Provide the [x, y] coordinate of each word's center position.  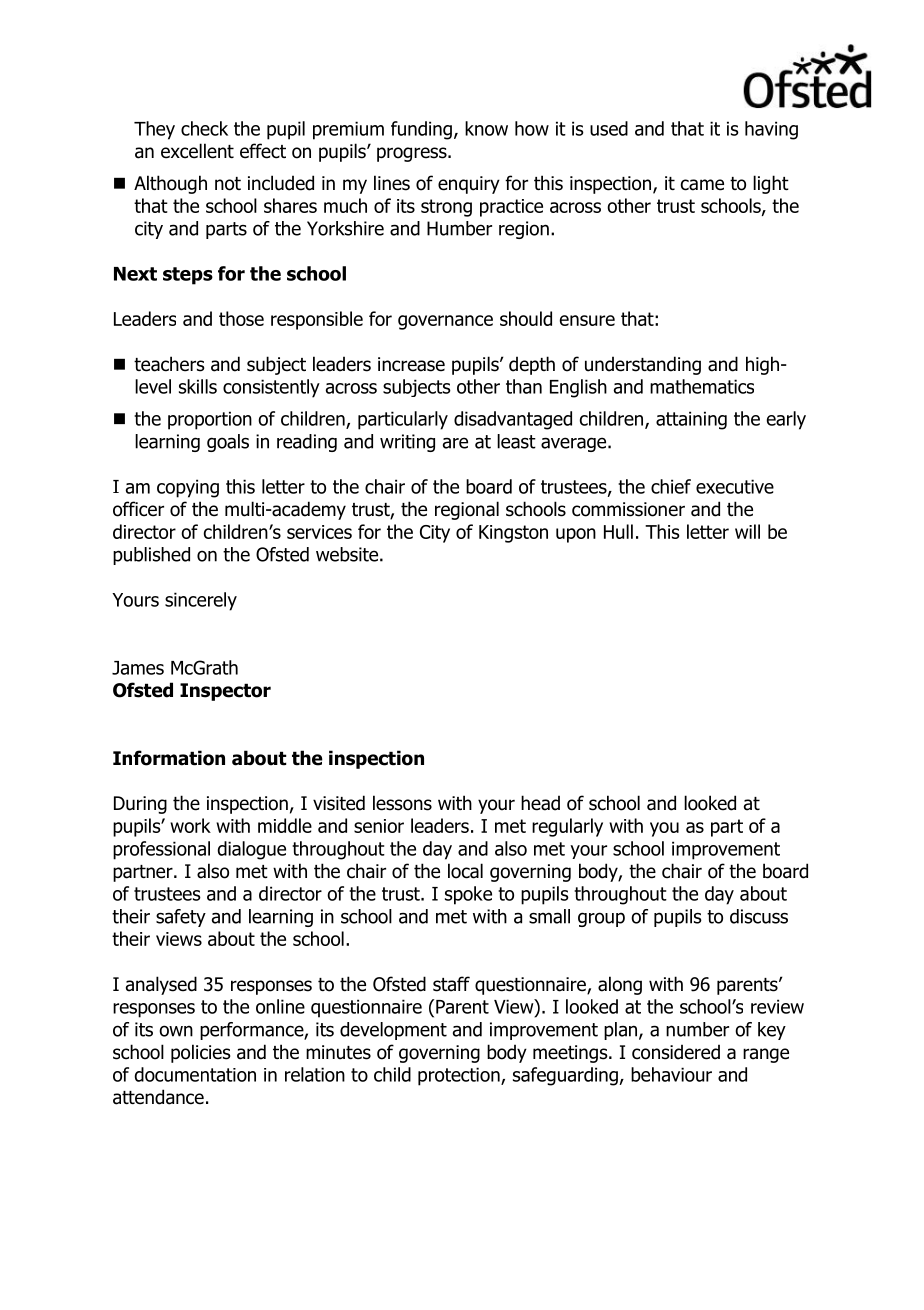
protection [460, 1076]
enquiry [469, 185]
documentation [195, 1074]
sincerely [201, 601]
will [747, 531]
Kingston [513, 534]
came [702, 185]
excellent [197, 151]
